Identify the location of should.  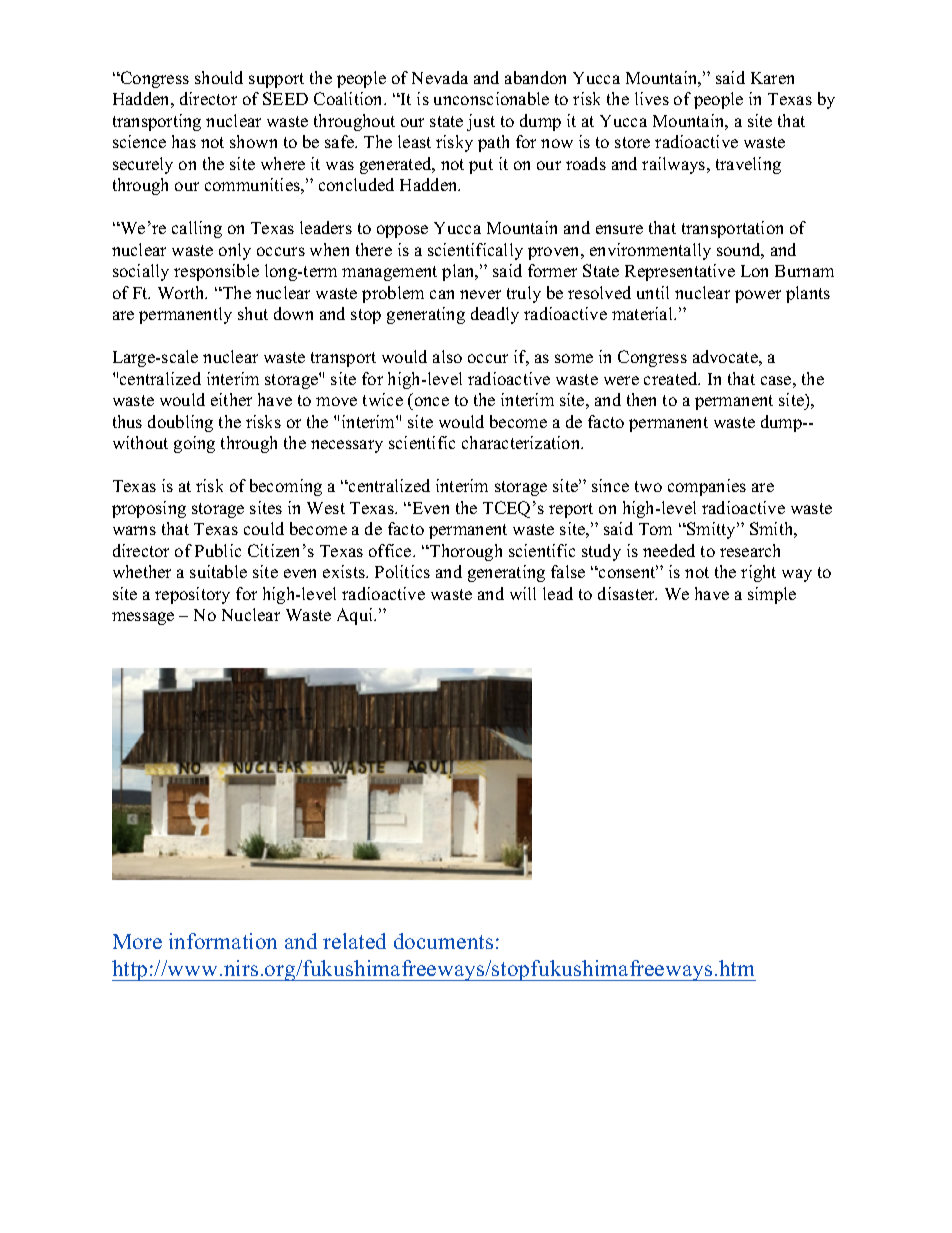
(219, 77).
